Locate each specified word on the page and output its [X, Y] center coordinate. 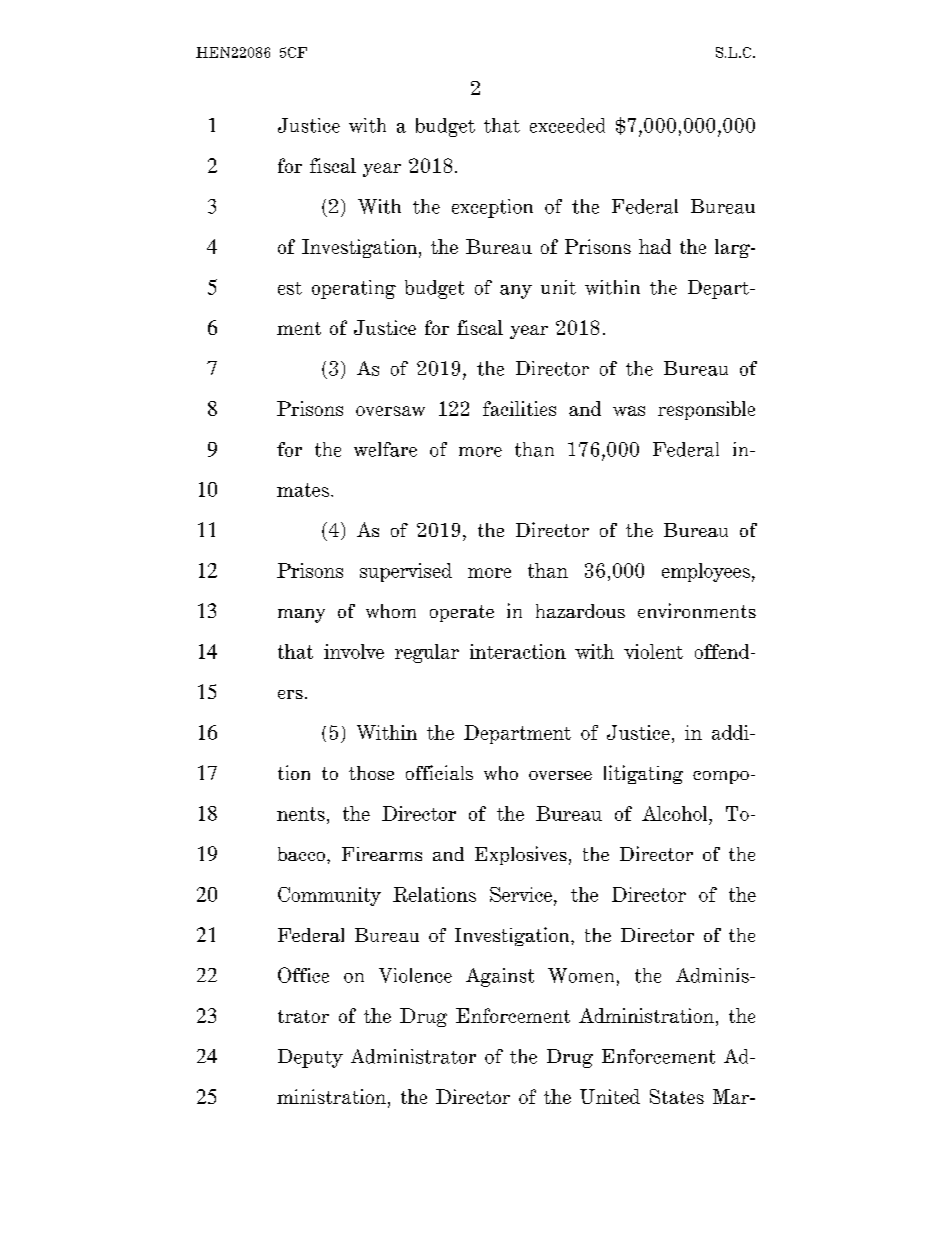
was [629, 411]
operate [462, 613]
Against [500, 977]
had [655, 246]
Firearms [382, 854]
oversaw [390, 411]
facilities [519, 408]
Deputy [310, 1058]
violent [653, 651]
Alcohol [676, 813]
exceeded [567, 125]
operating [354, 289]
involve [354, 651]
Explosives [521, 855]
